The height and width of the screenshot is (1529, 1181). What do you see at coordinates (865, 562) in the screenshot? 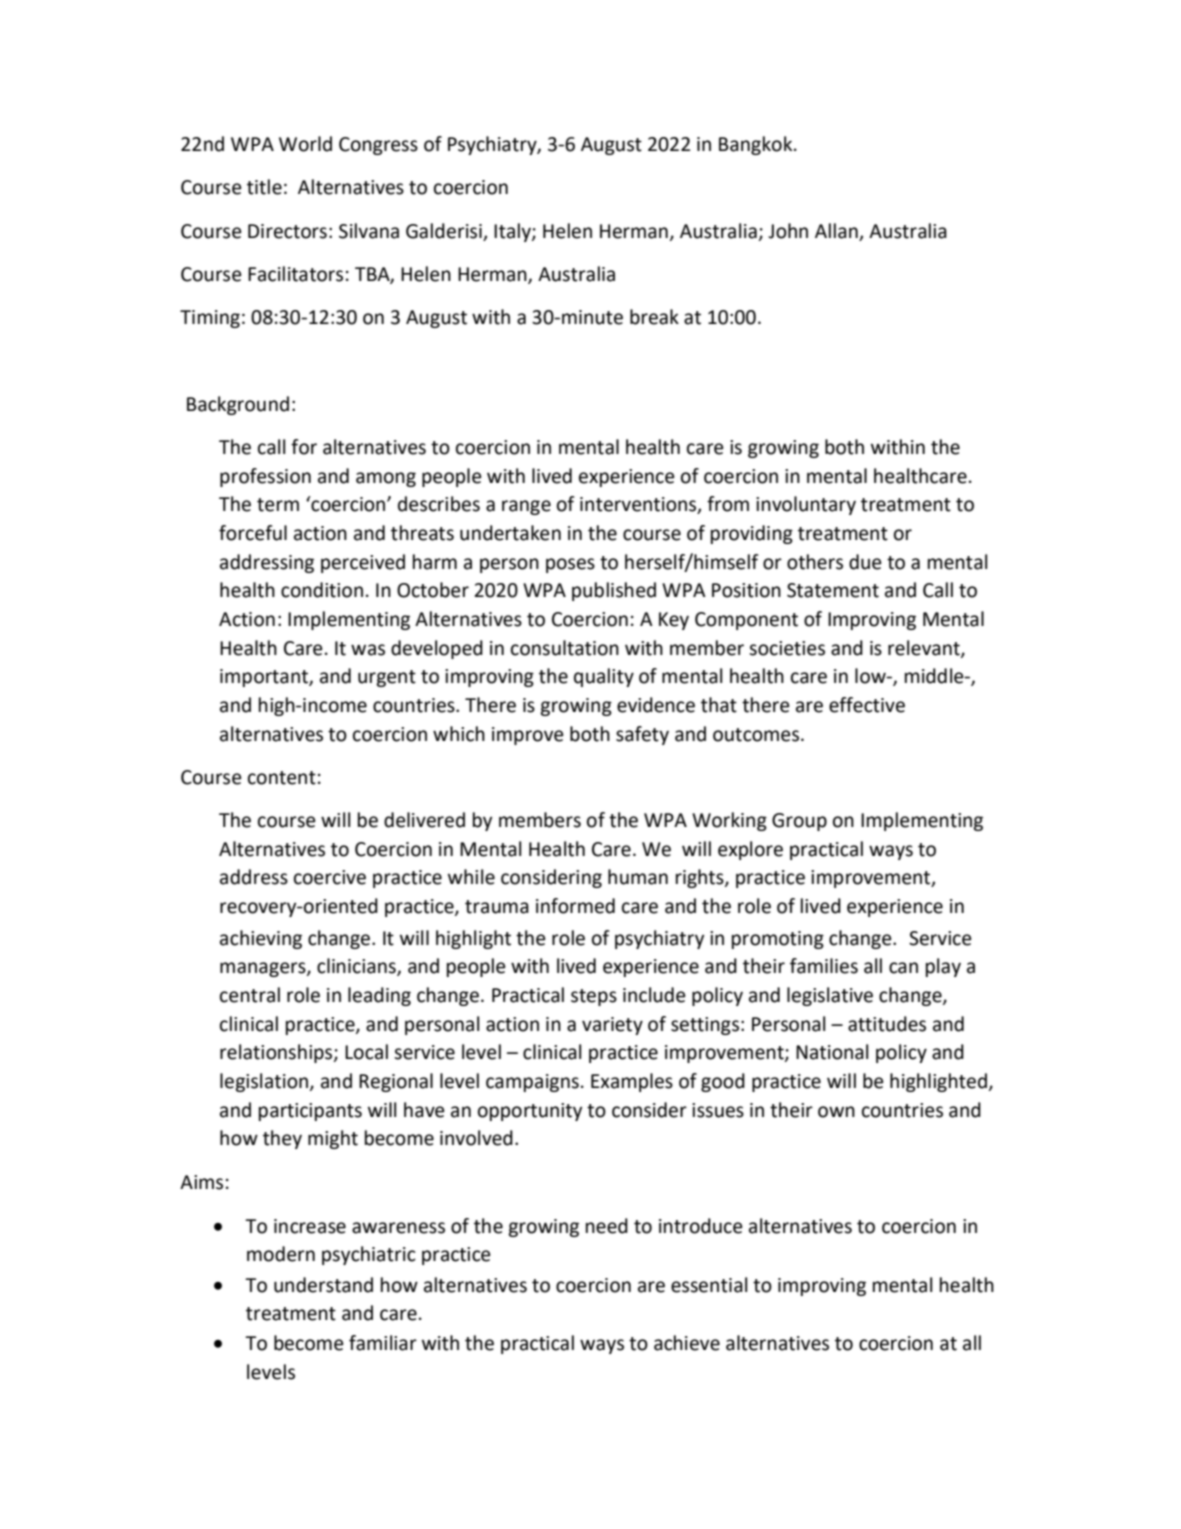
I see `due` at bounding box center [865, 562].
